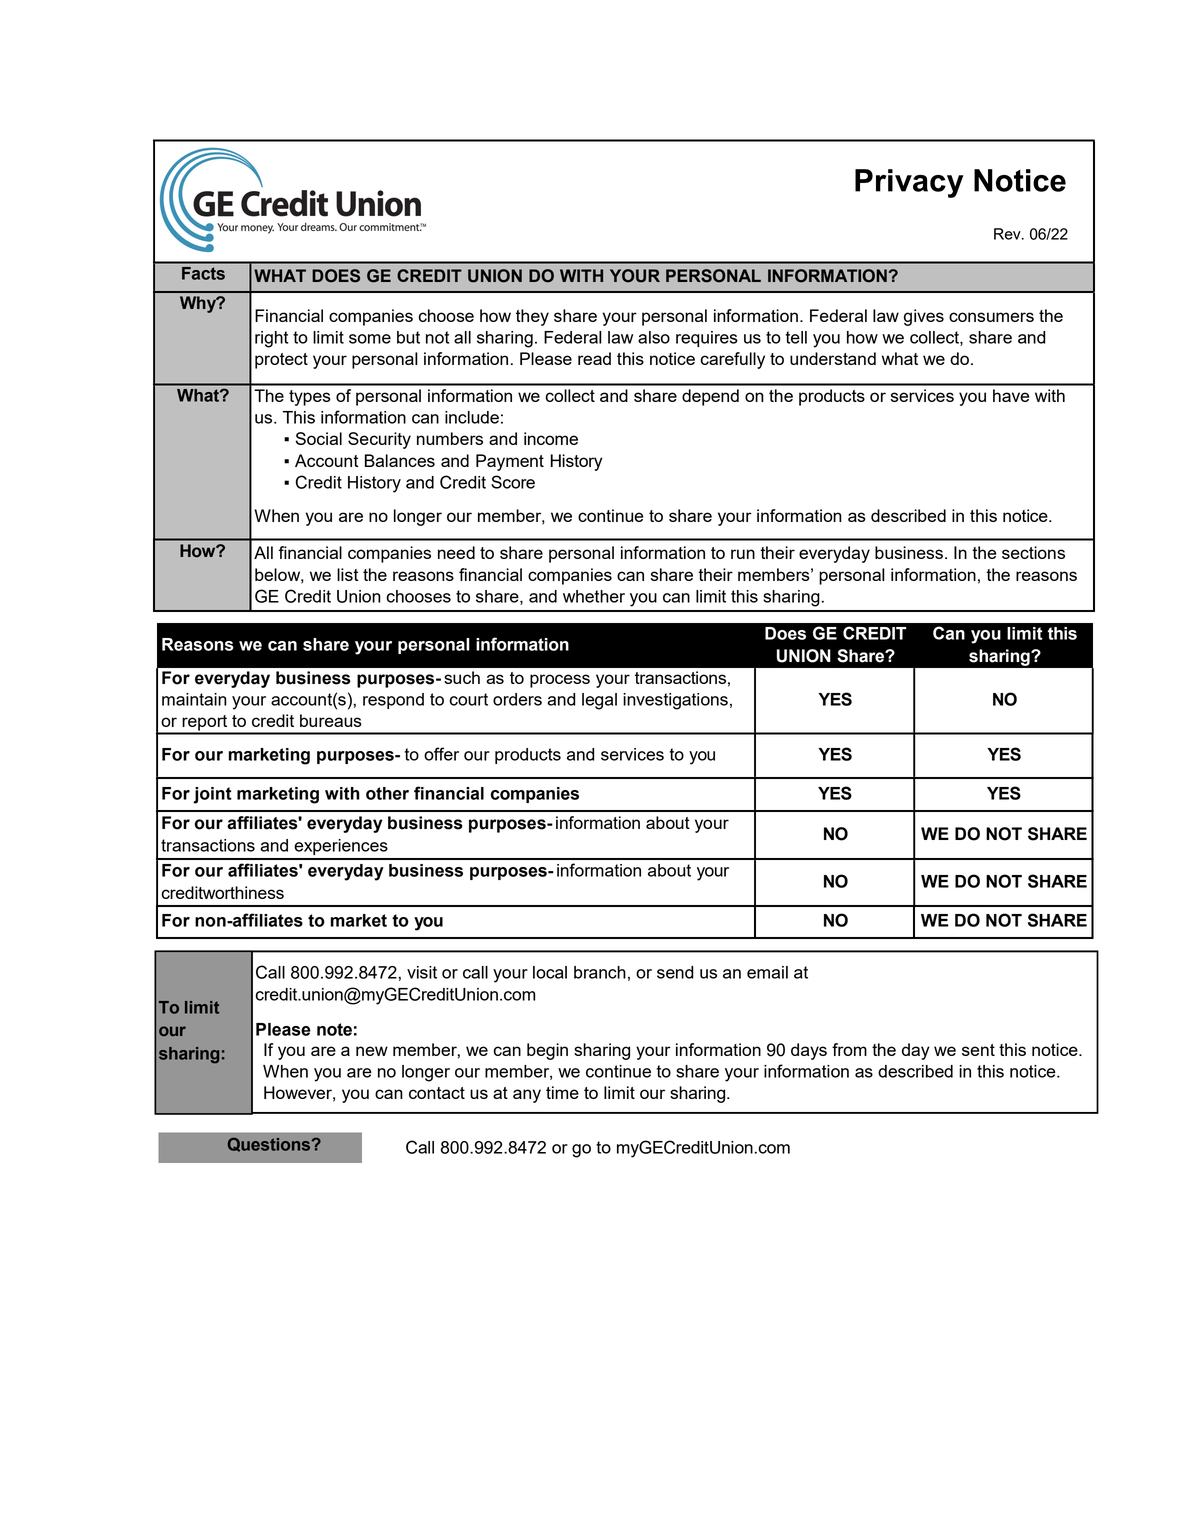 This page has height=1536, width=1187. Describe the element at coordinates (1033, 552) in the page. I see `sections` at that location.
